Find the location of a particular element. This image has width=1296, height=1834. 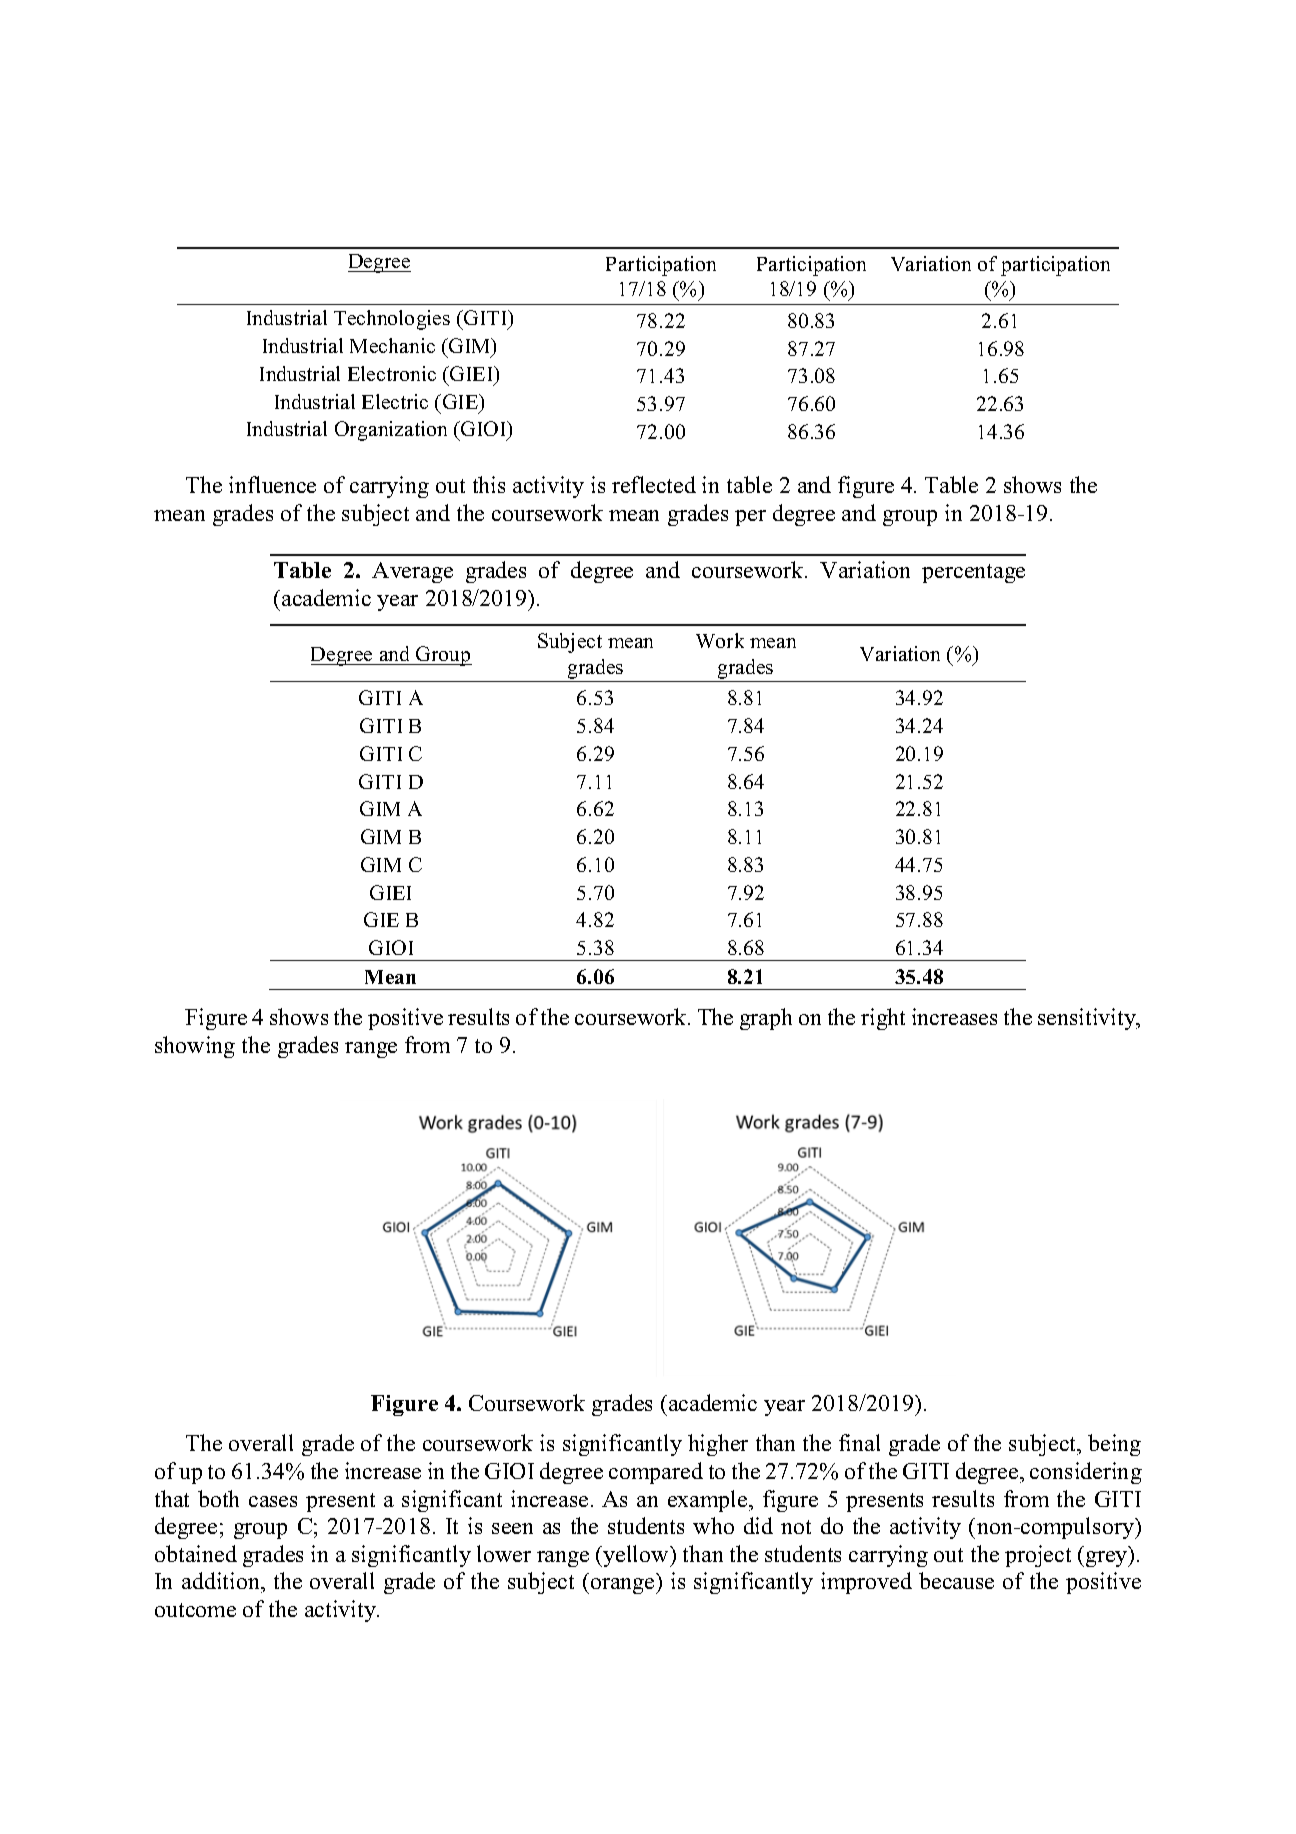

project is located at coordinates (1038, 1556).
